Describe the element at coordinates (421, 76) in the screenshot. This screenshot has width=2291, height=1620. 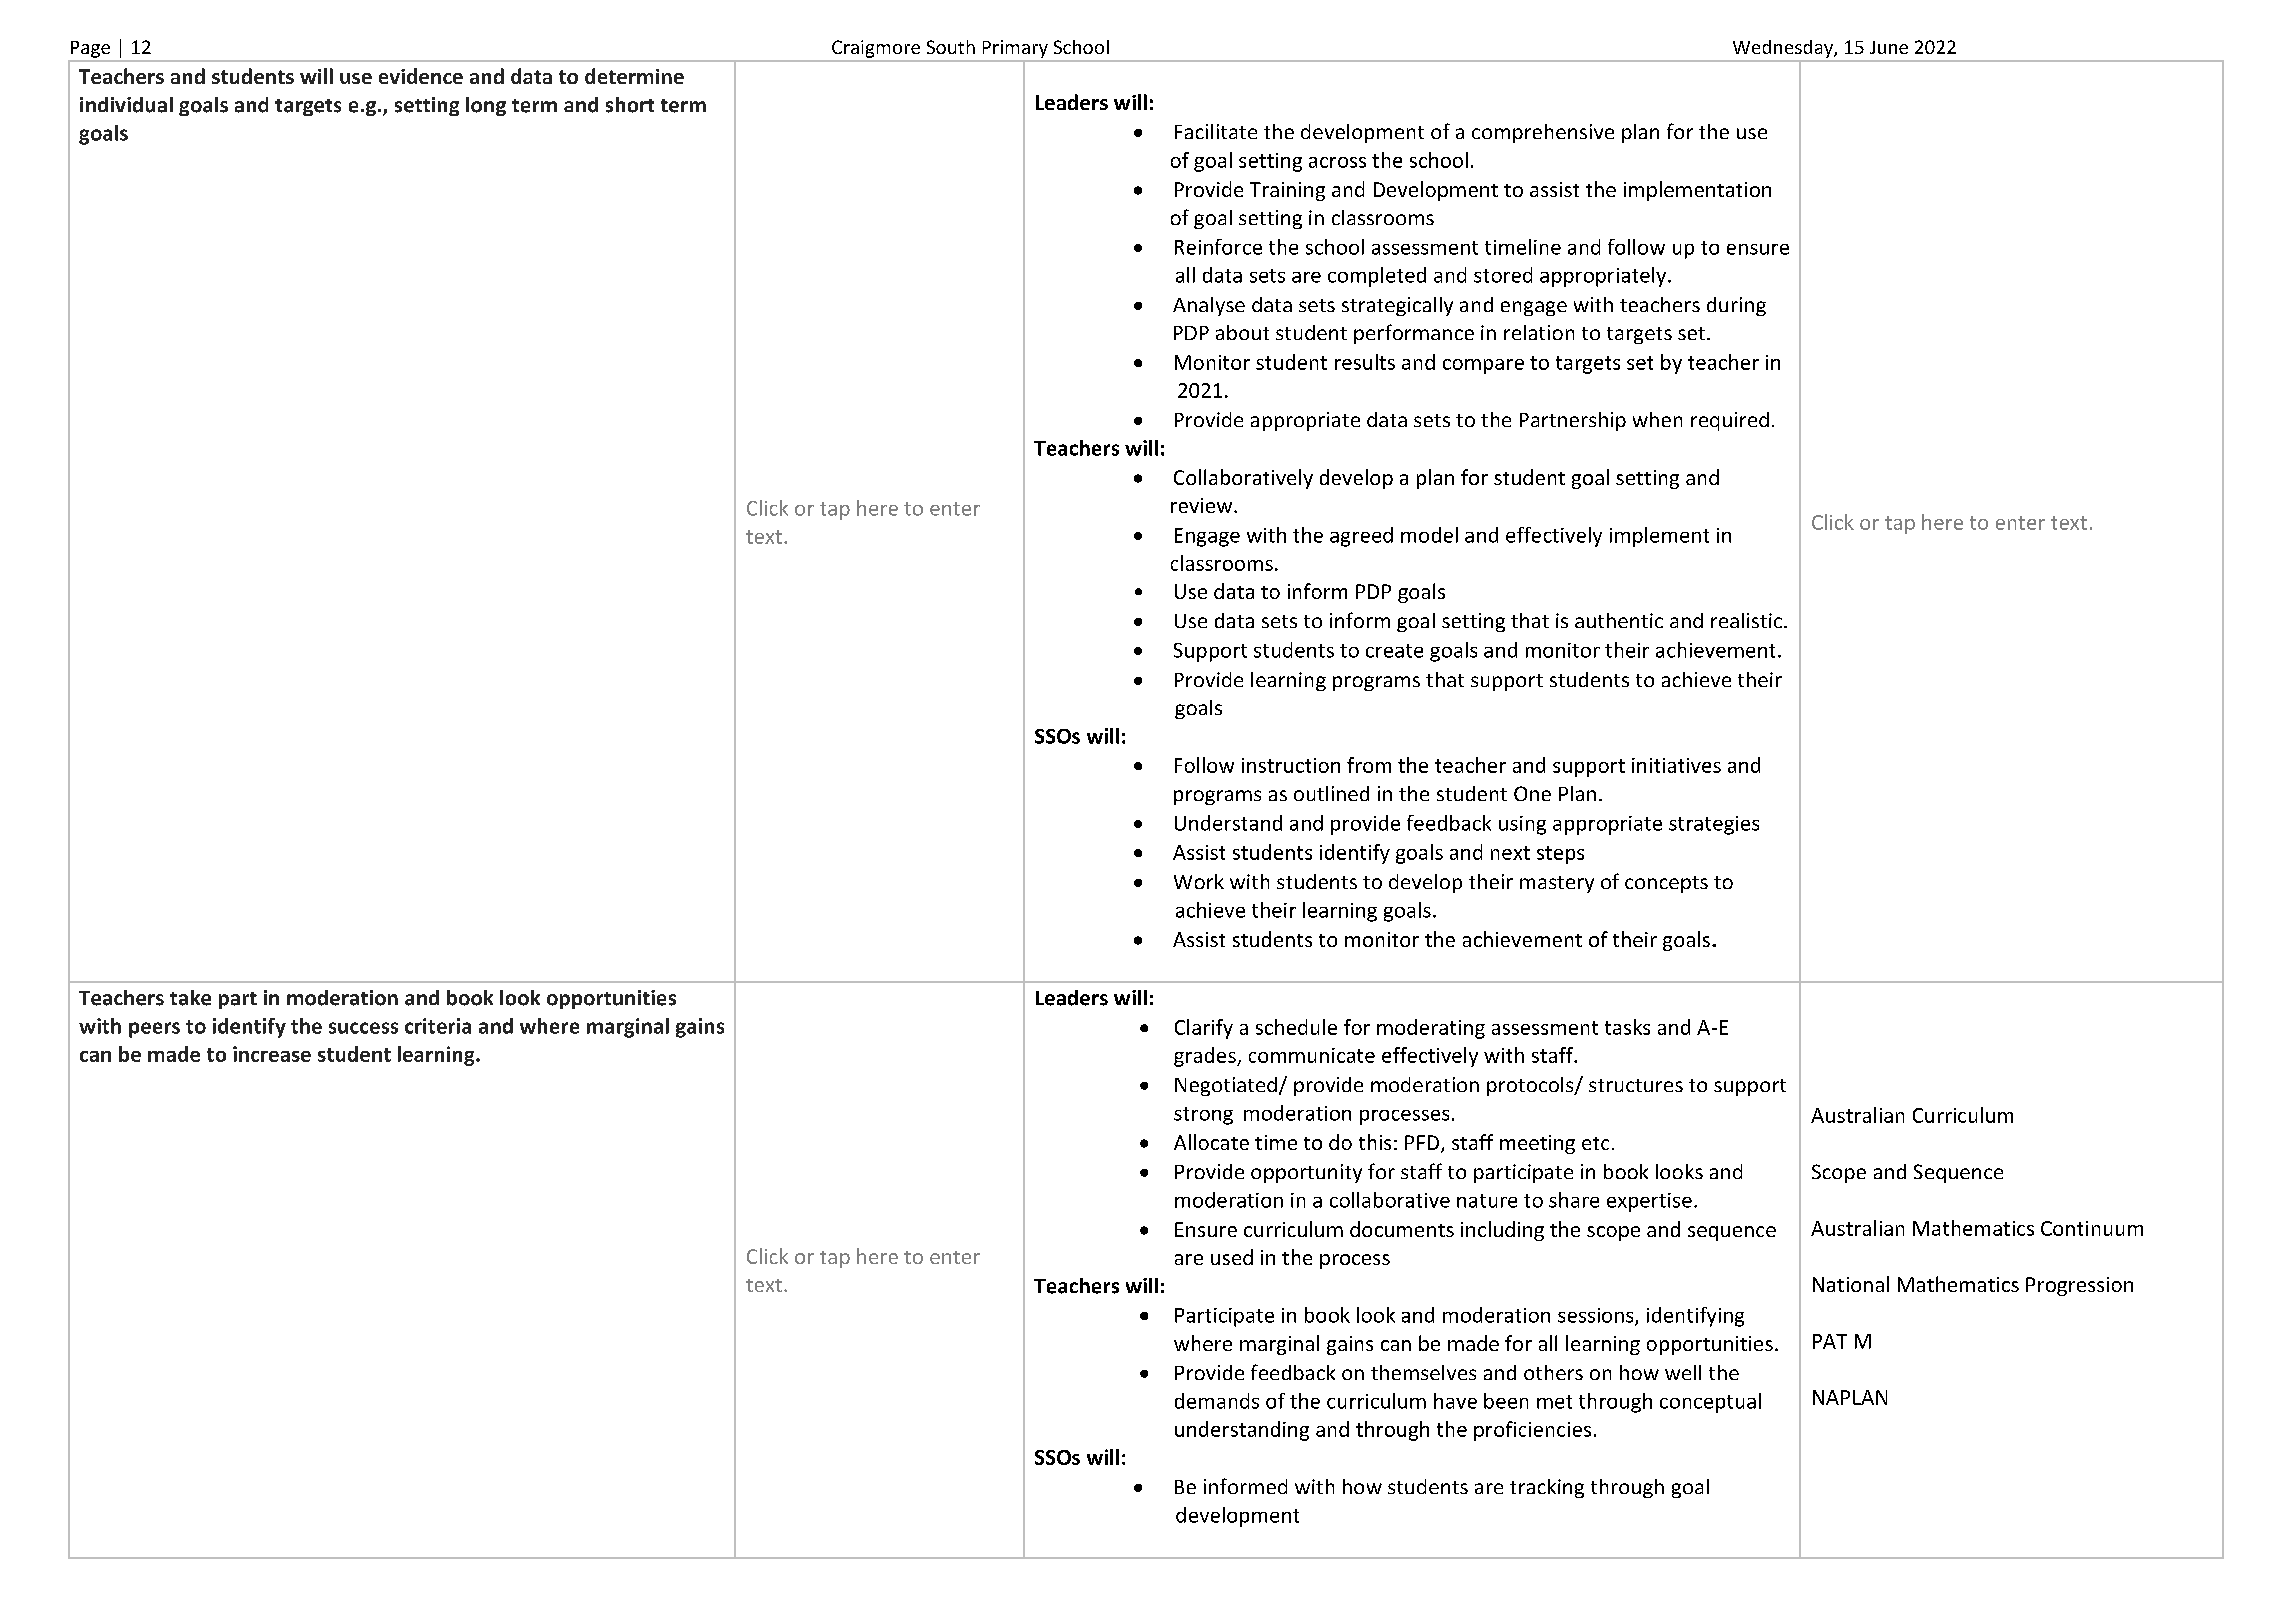
I see `evidence` at that location.
